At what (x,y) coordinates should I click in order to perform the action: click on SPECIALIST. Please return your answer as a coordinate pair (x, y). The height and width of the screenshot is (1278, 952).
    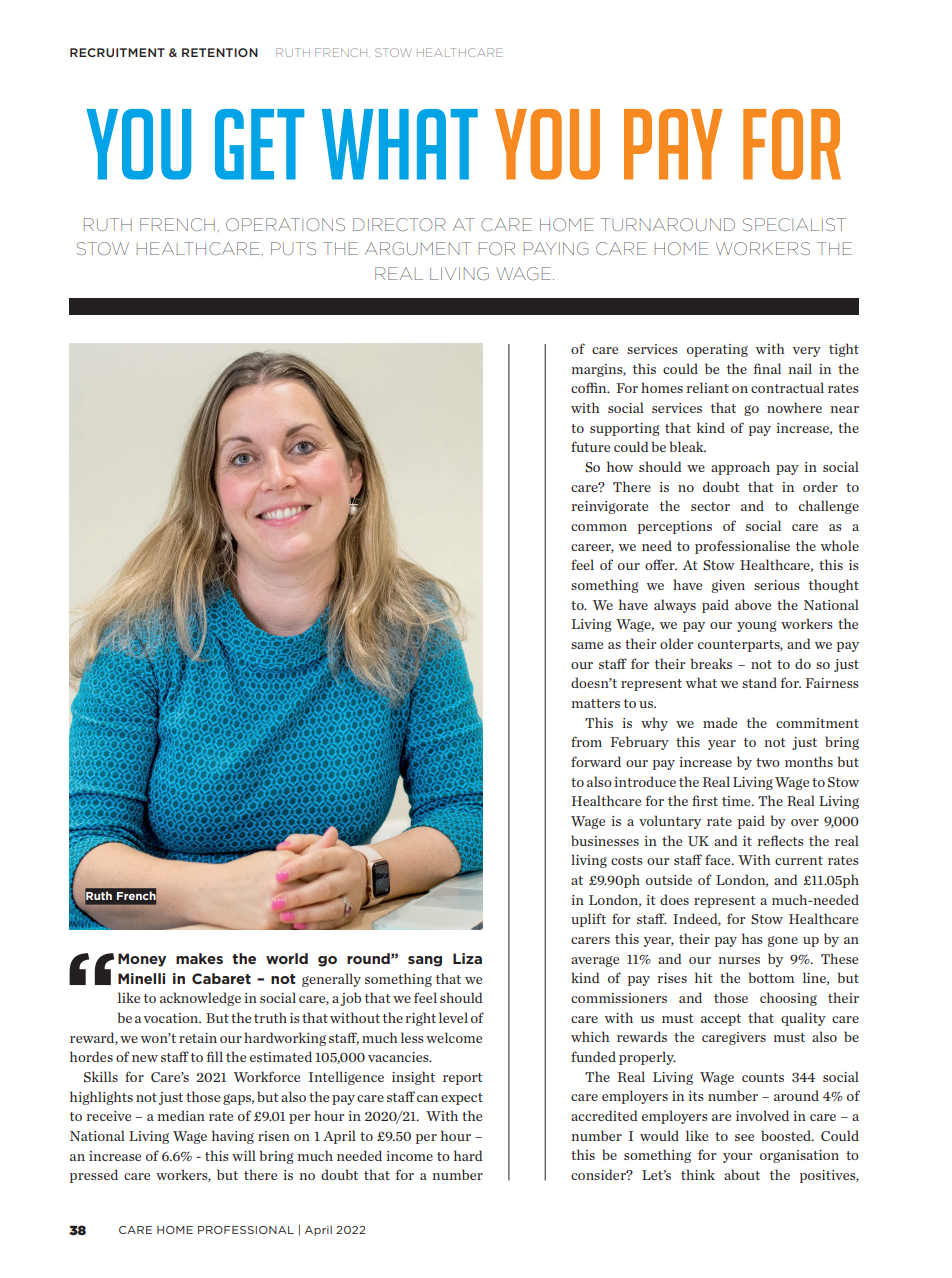
    Looking at the image, I should click on (794, 224).
